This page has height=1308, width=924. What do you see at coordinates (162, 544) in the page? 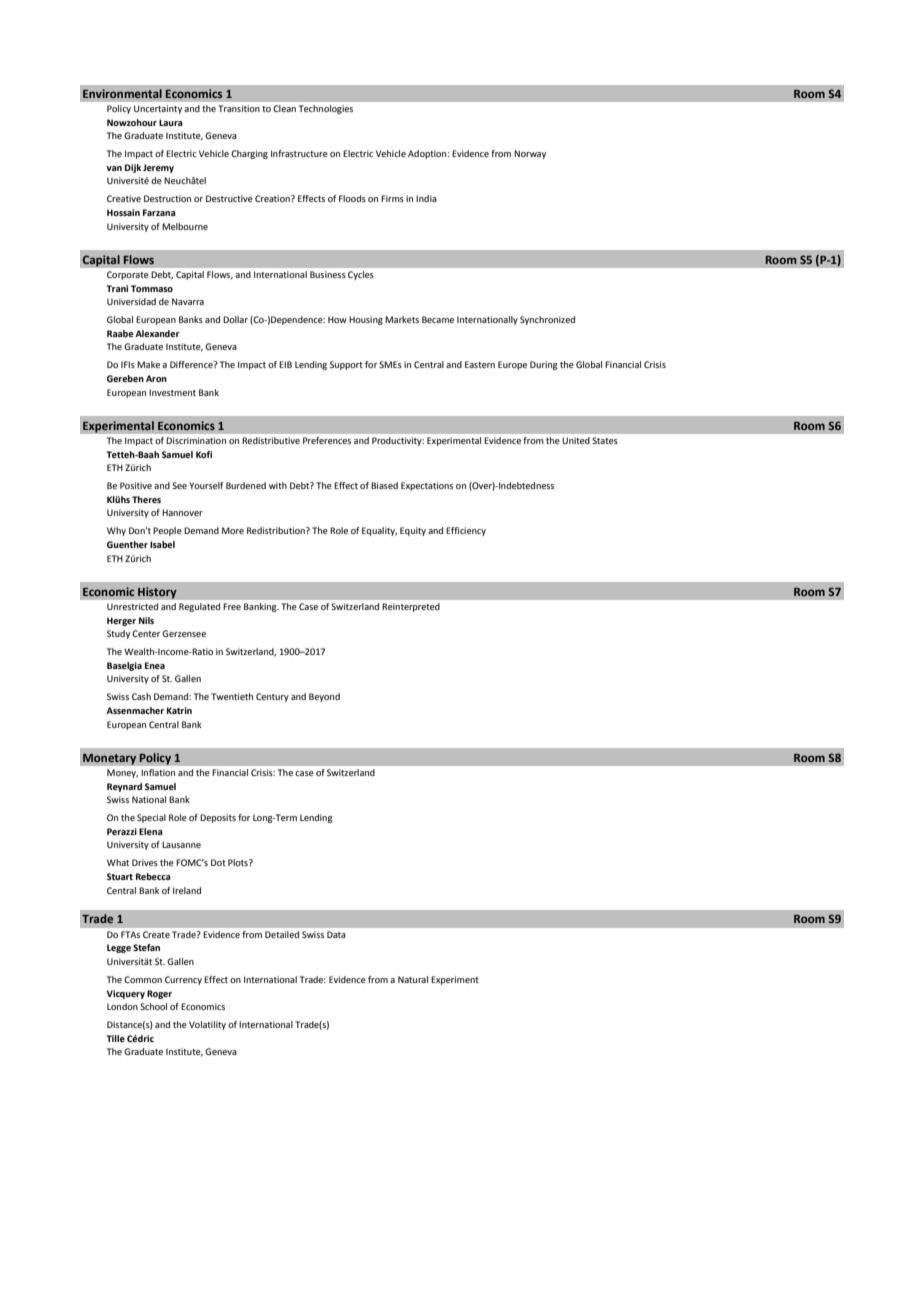
I see `Isabel` at bounding box center [162, 544].
